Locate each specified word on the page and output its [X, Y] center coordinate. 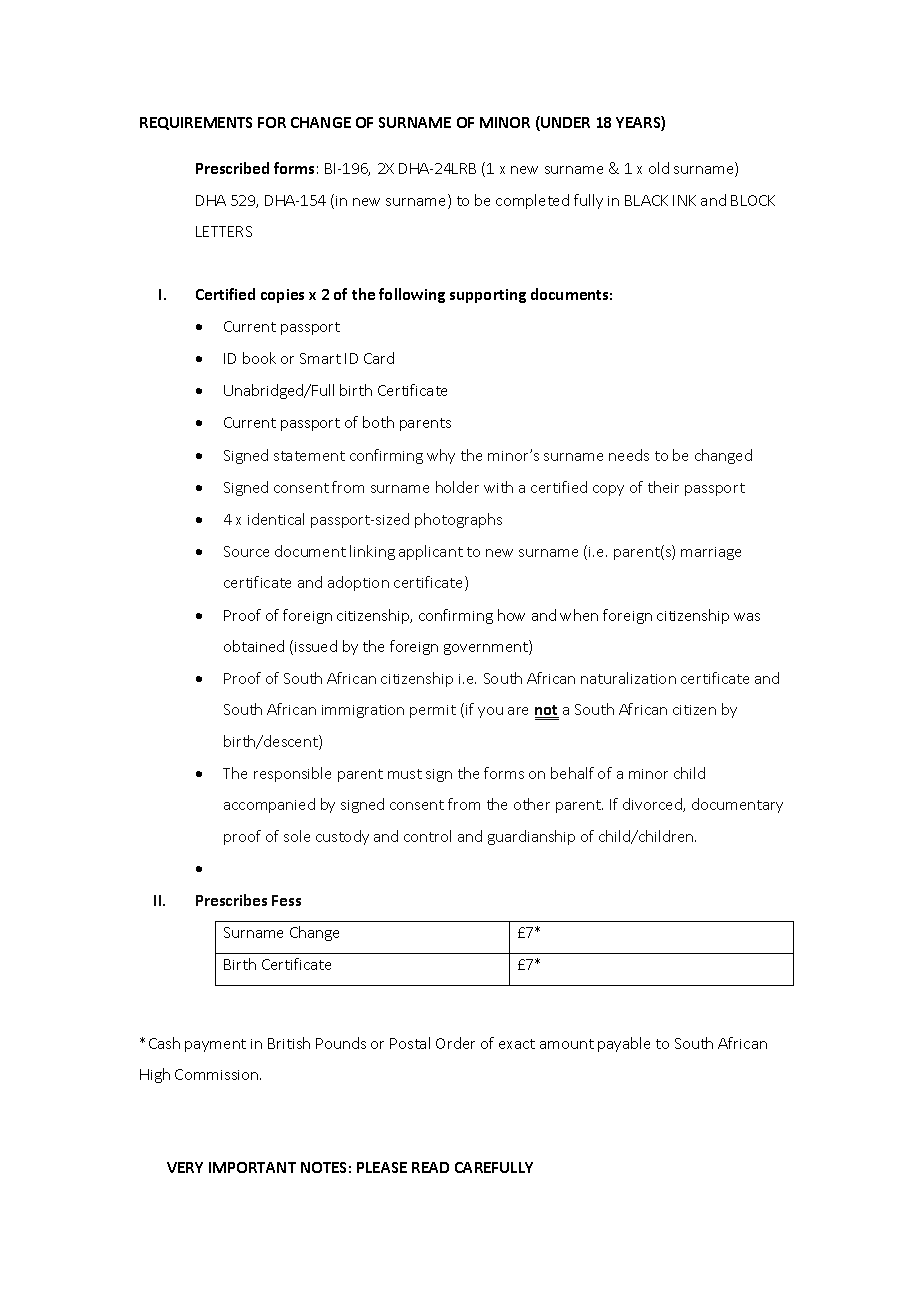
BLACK [646, 200]
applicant [431, 552]
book [259, 358]
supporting [488, 296]
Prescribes [231, 900]
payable [624, 1044]
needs [629, 455]
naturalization [628, 678]
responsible [292, 774]
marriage [711, 553]
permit [433, 711]
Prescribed [232, 168]
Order [455, 1043]
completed [532, 201]
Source [246, 551]
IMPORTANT [252, 1167]
